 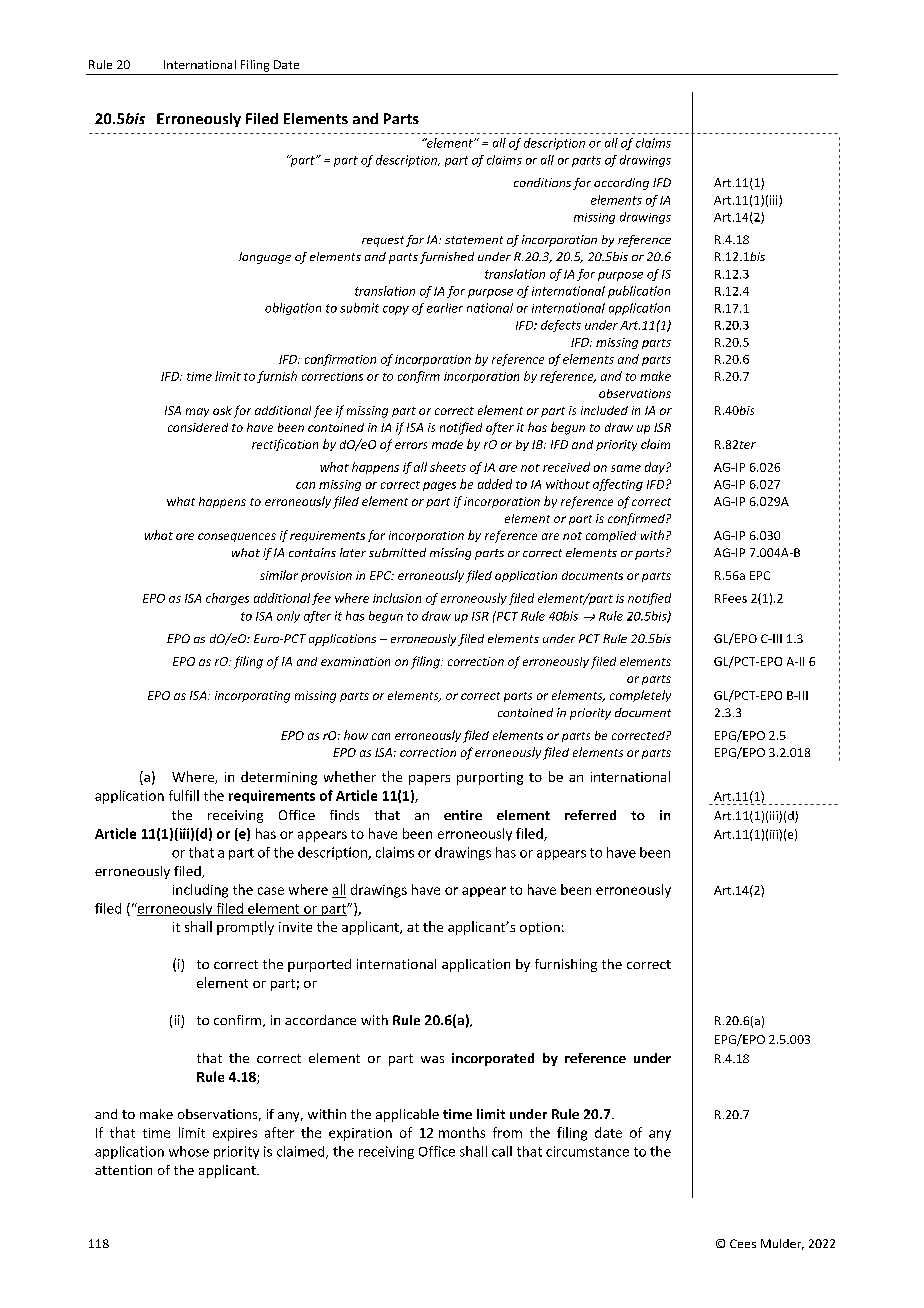 What do you see at coordinates (360, 1134) in the document?
I see `expiration` at bounding box center [360, 1134].
